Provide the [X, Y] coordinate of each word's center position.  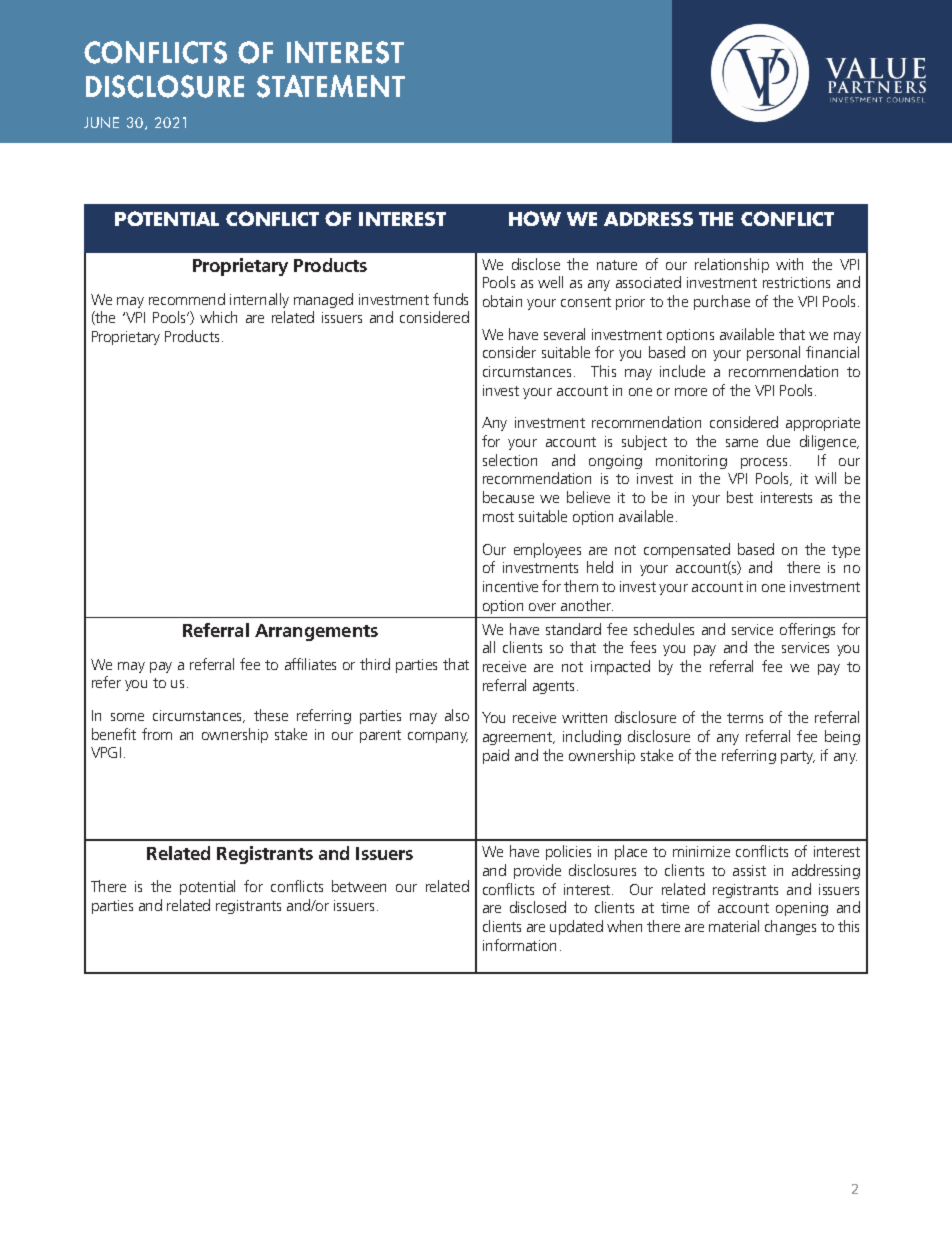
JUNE [101, 122]
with [789, 264]
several [564, 334]
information [519, 945]
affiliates [310, 664]
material [734, 926]
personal [773, 353]
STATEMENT [331, 86]
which [218, 317]
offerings [807, 630]
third [375, 664]
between [359, 886]
